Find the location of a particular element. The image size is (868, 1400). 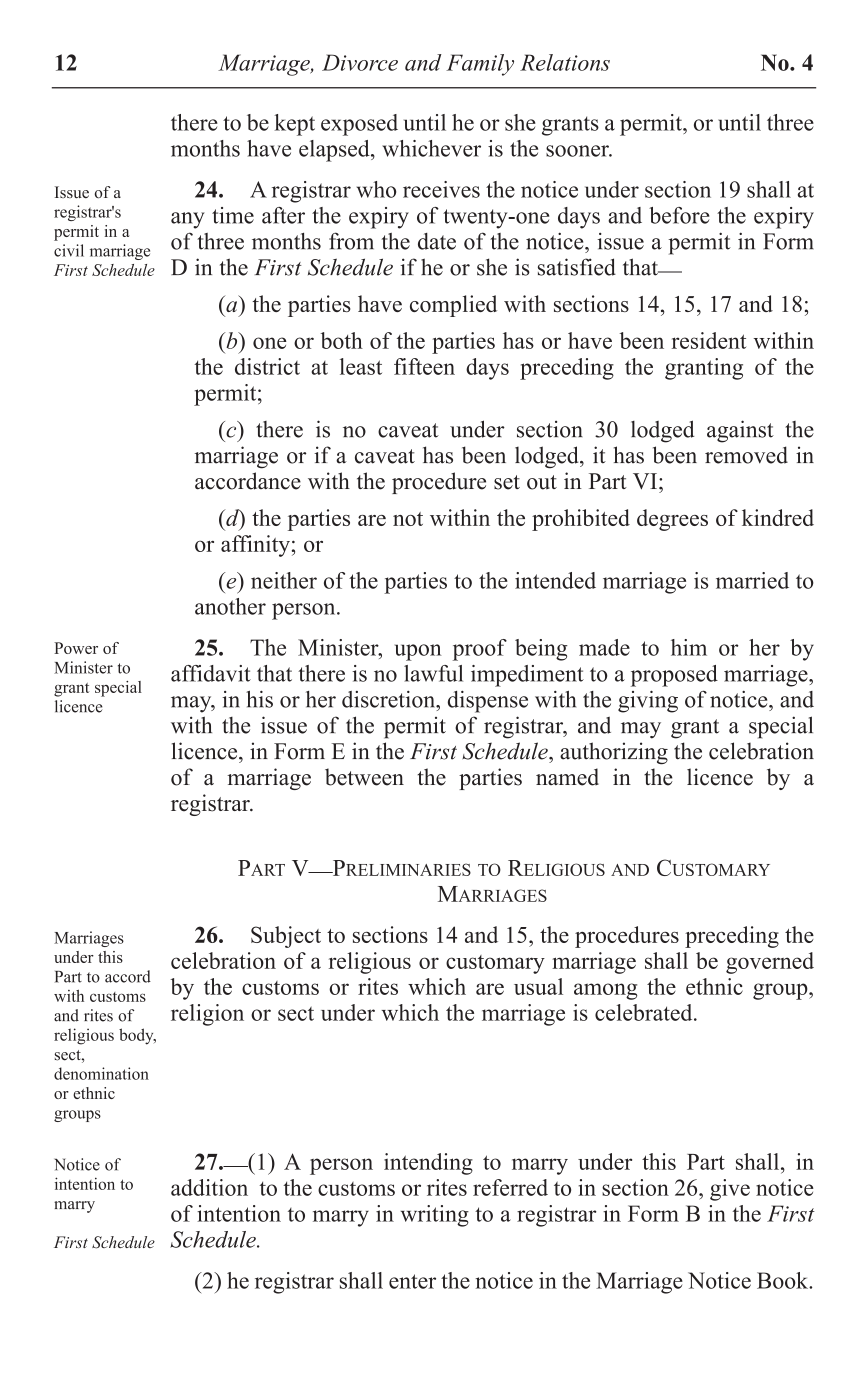

lawful is located at coordinates (433, 673).
